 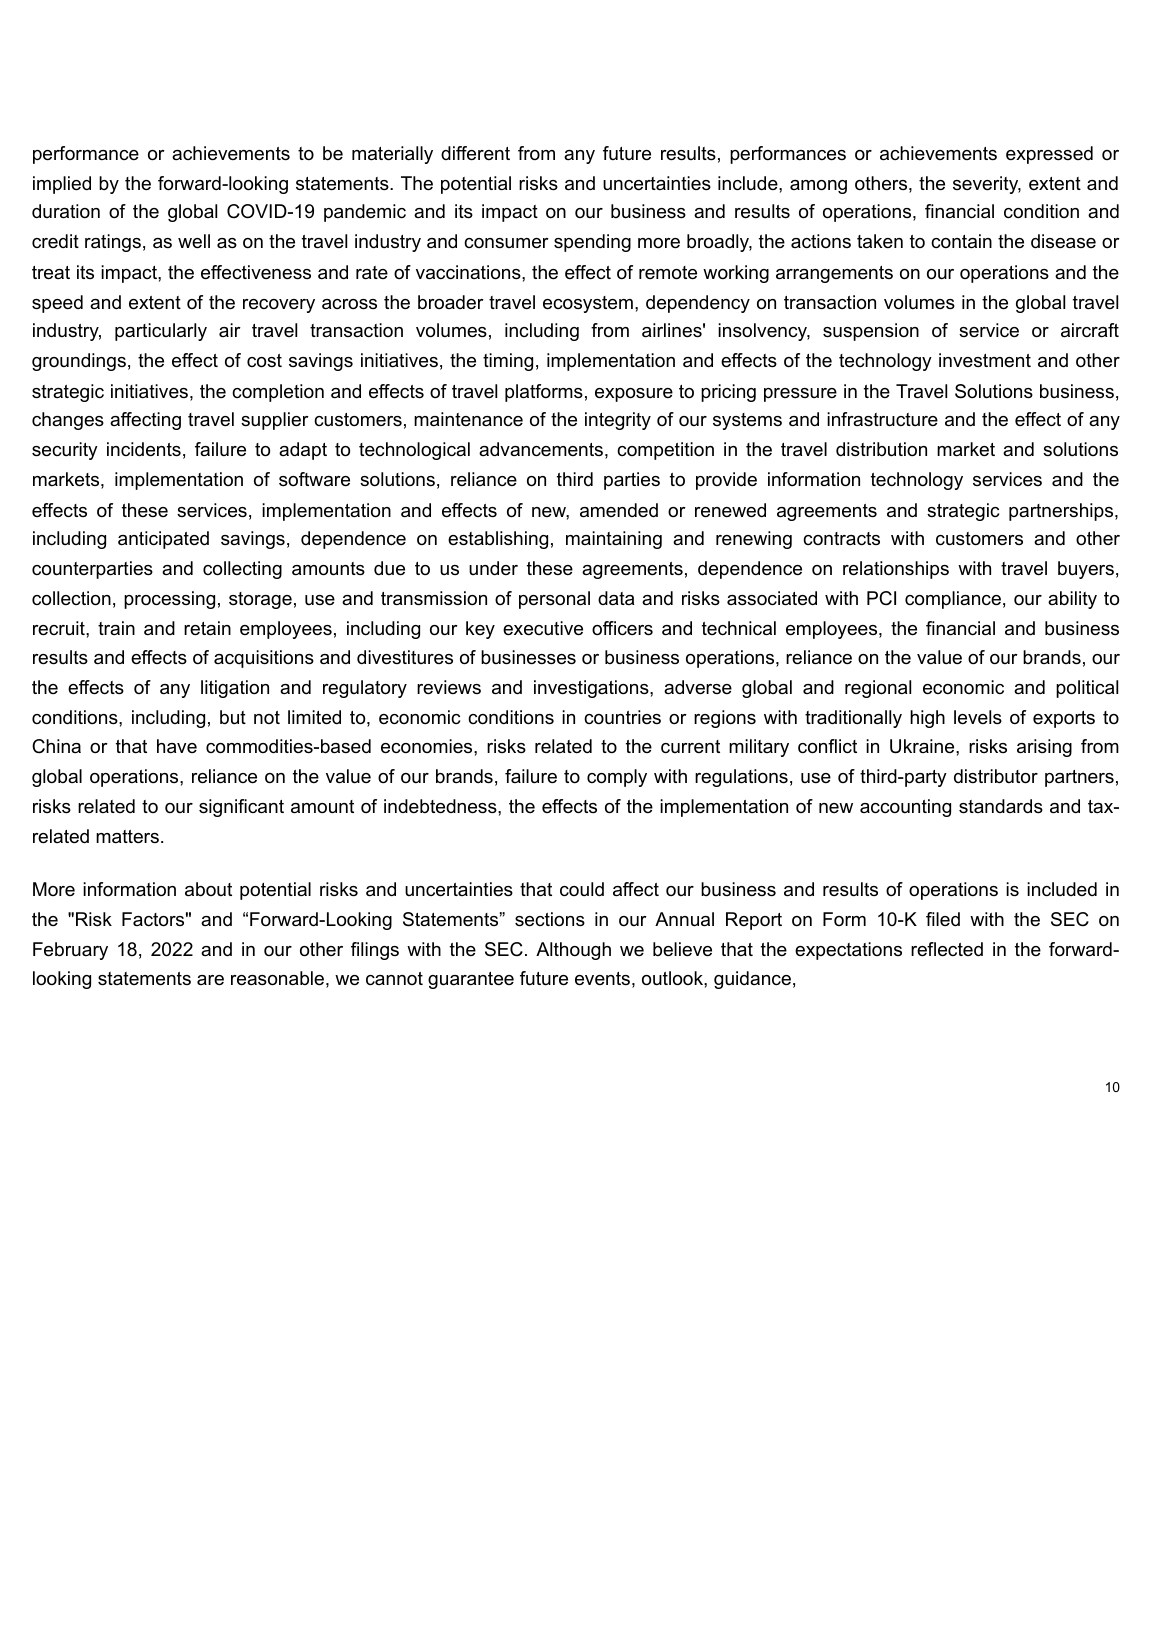 I want to click on severity, so click(x=987, y=185).
